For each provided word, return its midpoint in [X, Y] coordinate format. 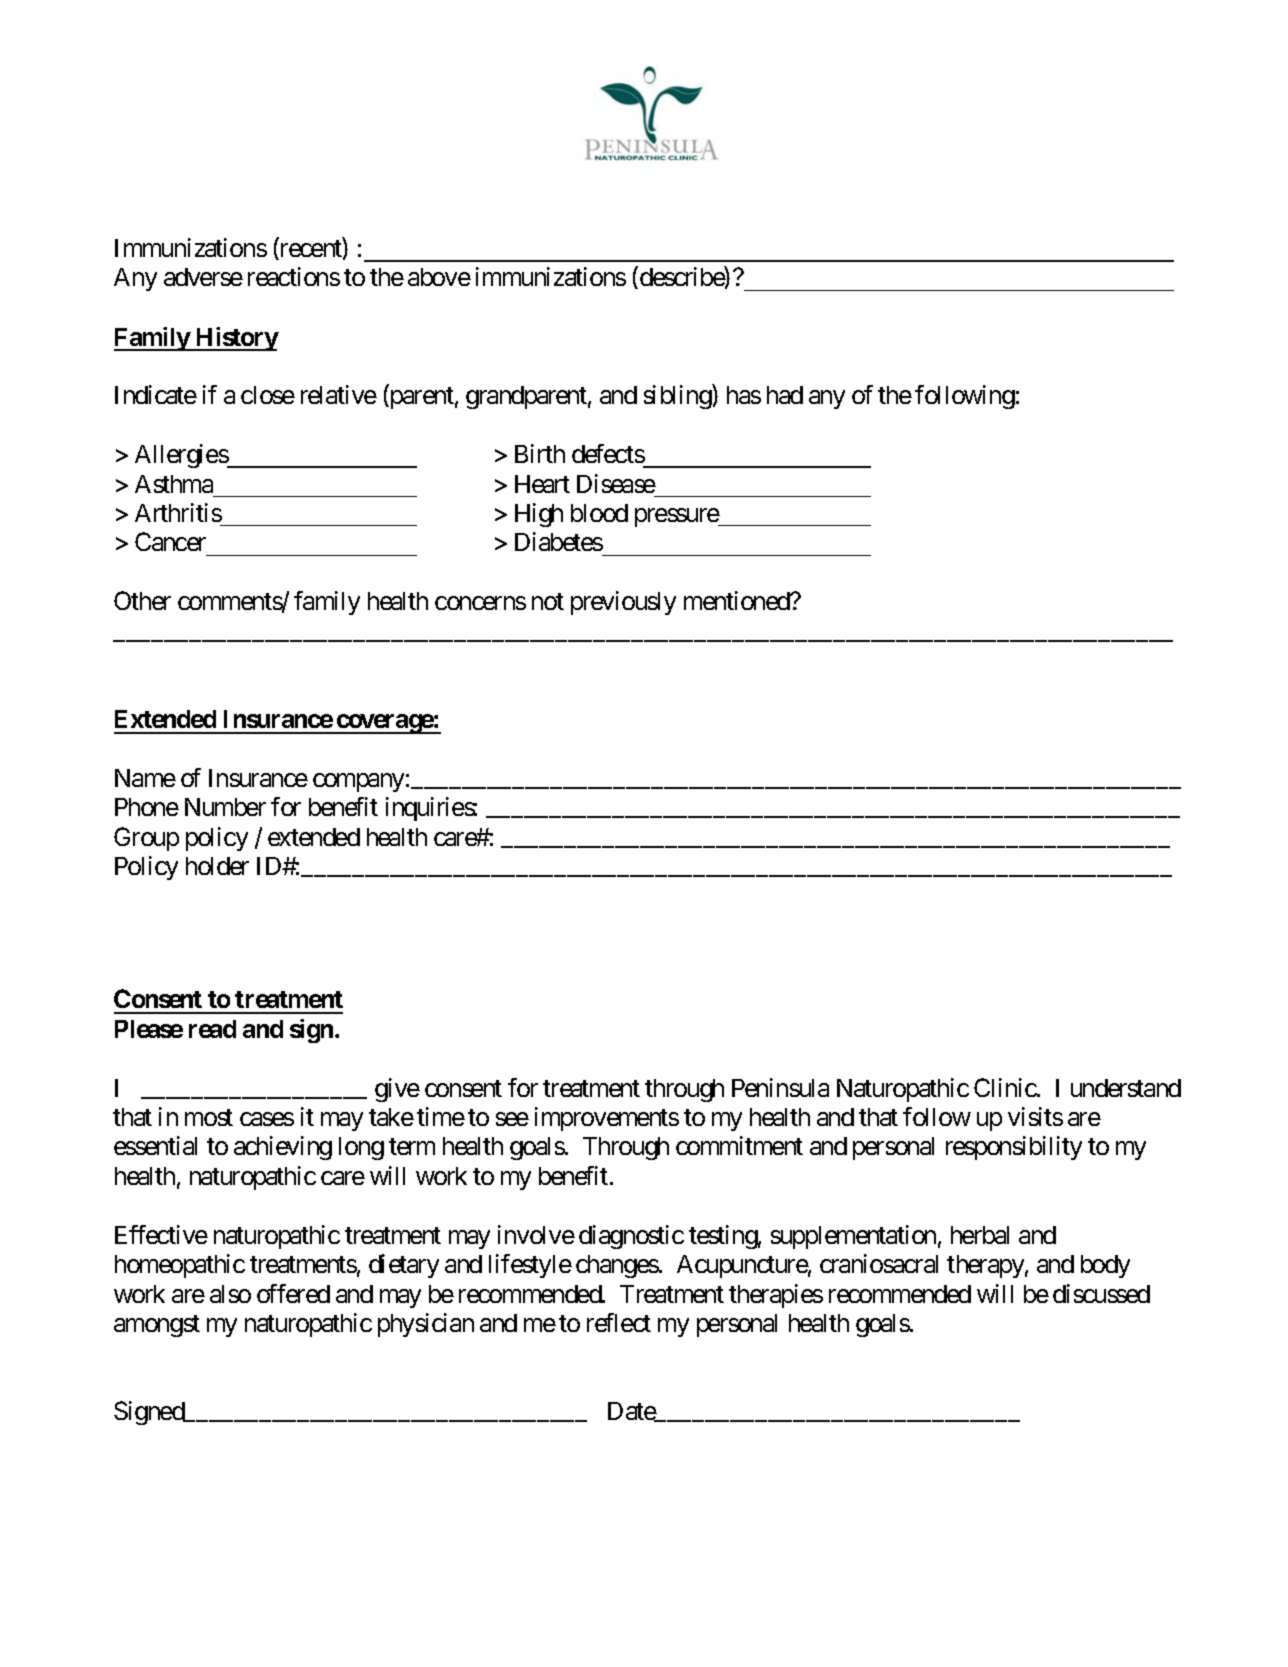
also [230, 1294]
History [236, 339]
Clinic [1005, 1087]
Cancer [170, 541]
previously [623, 603]
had [785, 395]
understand [1126, 1088]
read [212, 1029]
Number [225, 807]
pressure [677, 517]
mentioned [738, 600]
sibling [678, 397]
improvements [607, 1119]
